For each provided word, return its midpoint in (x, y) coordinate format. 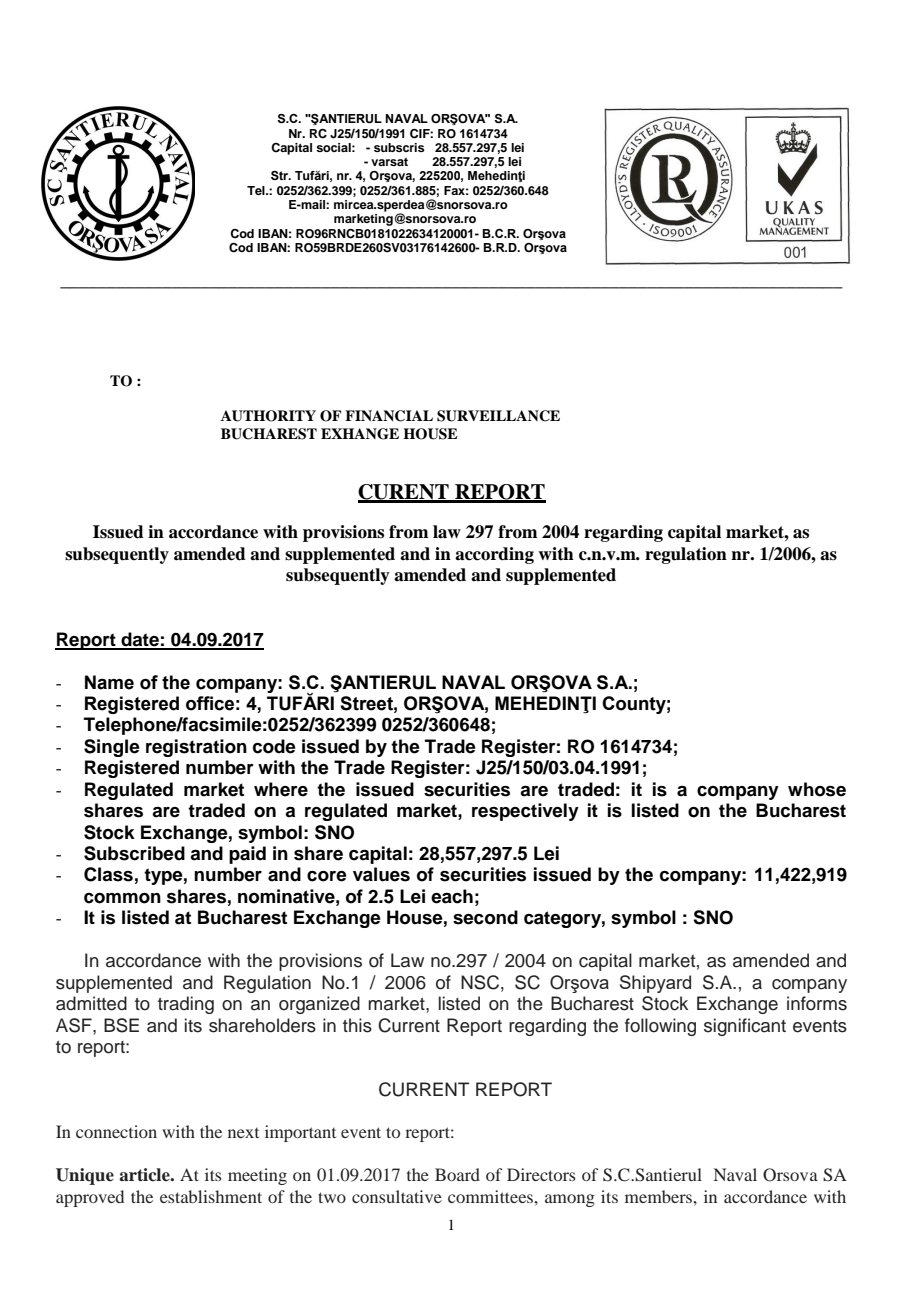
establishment (211, 1196)
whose (817, 789)
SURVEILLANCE (498, 416)
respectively (525, 812)
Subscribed (134, 853)
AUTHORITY (268, 416)
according (494, 555)
